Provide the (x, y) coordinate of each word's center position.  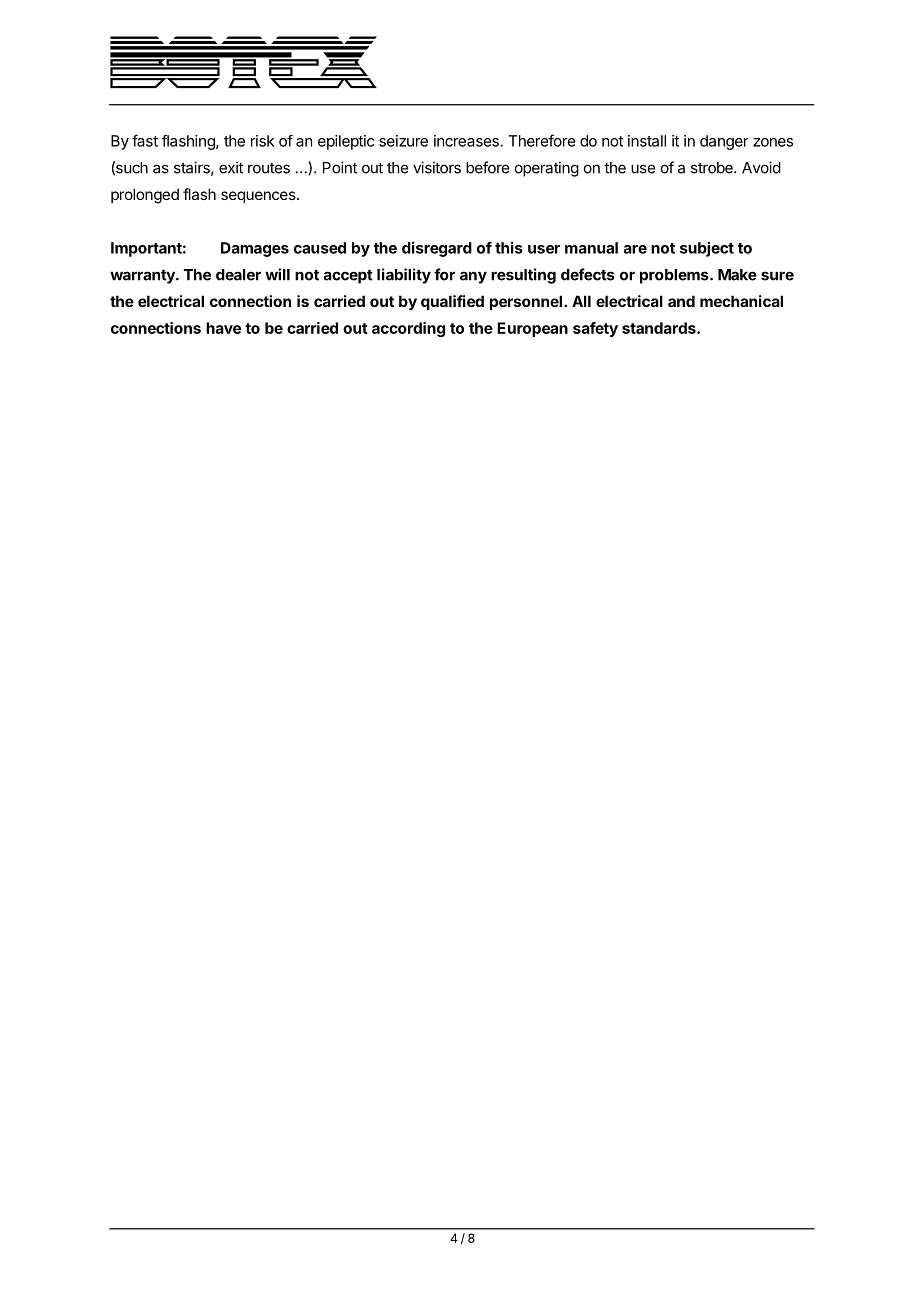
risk (262, 141)
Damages (255, 249)
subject (707, 249)
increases (467, 141)
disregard (437, 249)
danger (724, 142)
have (223, 328)
